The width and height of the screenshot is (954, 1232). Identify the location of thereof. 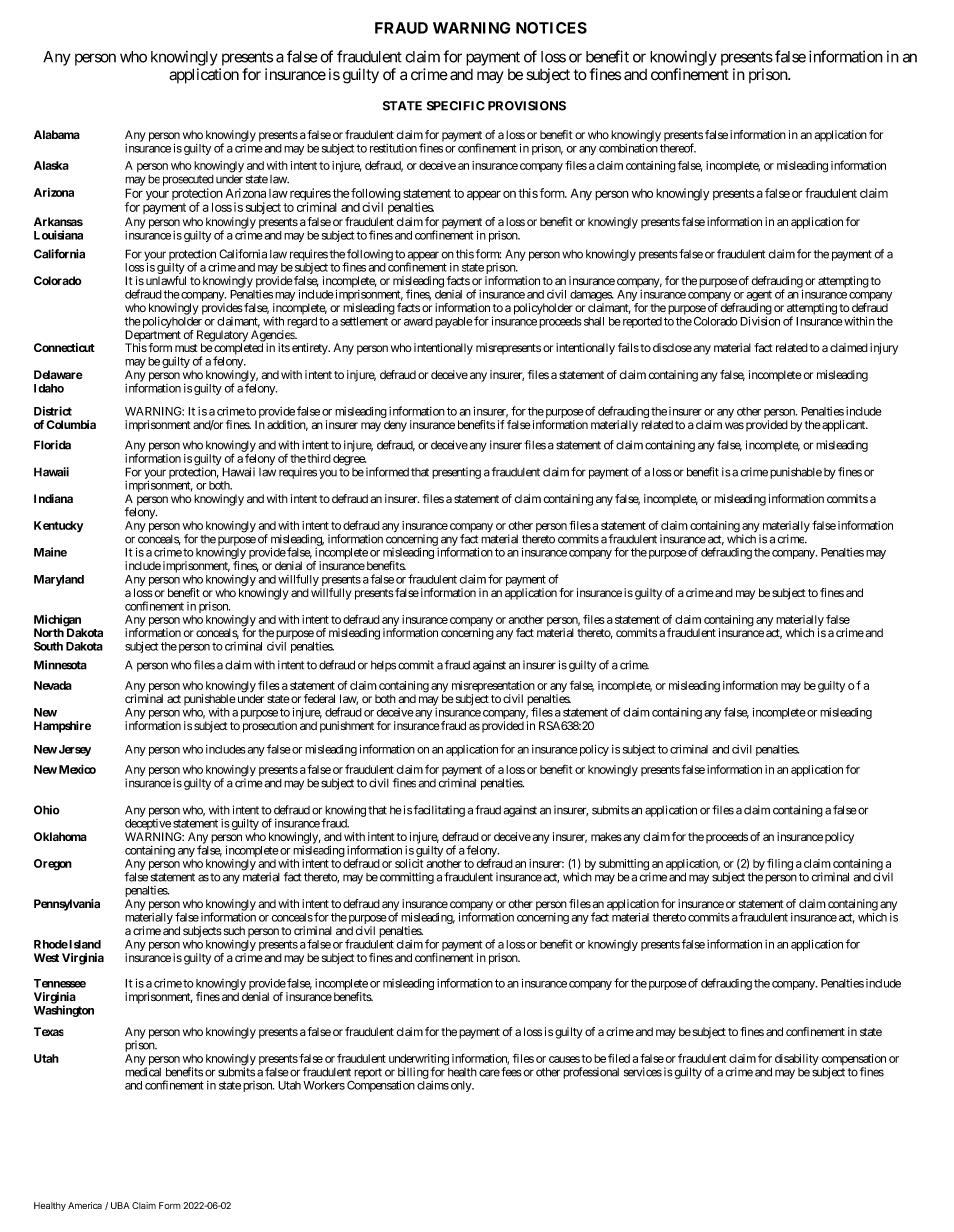
(678, 148).
